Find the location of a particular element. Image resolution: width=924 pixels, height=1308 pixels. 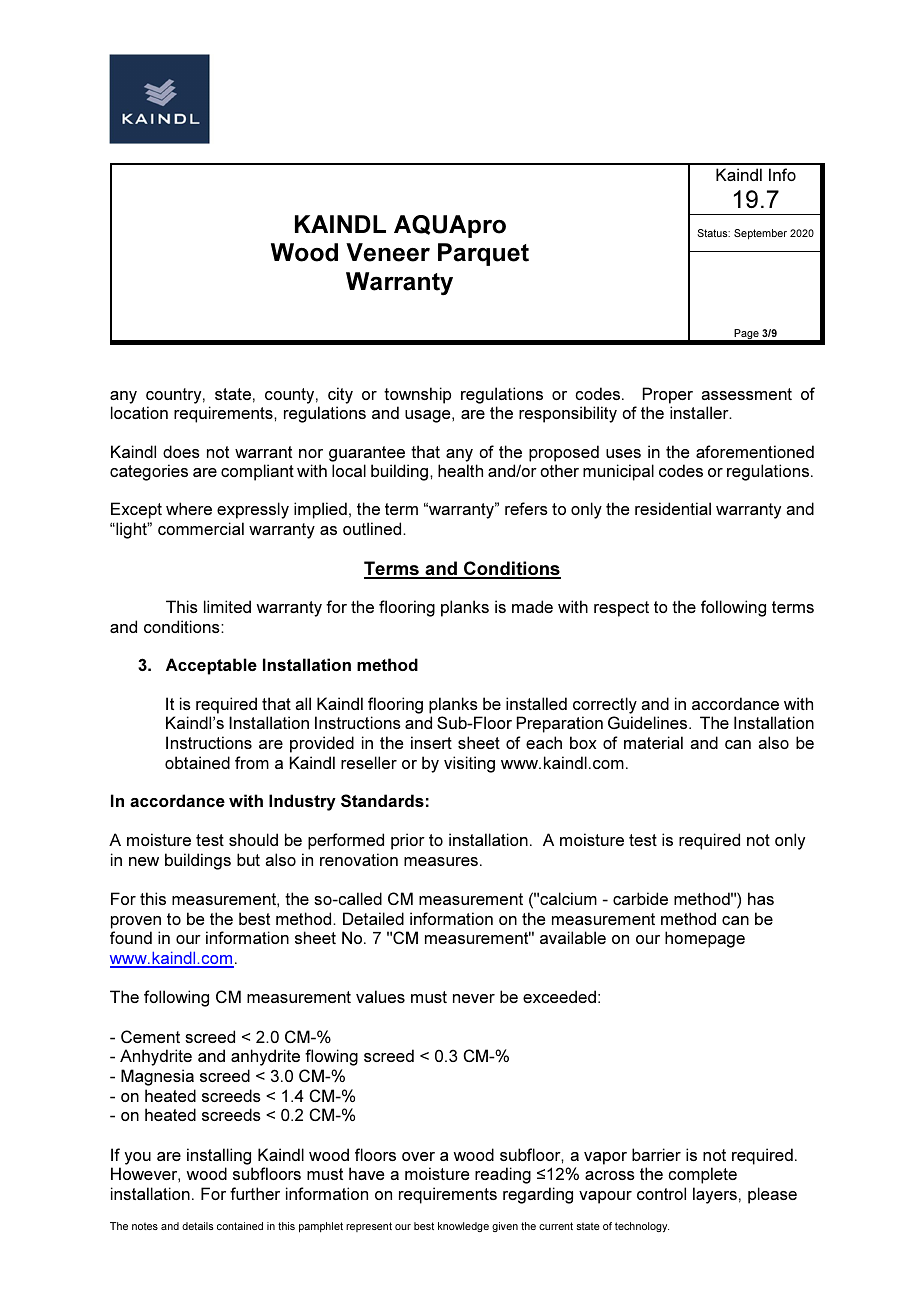

Veneer is located at coordinates (388, 252).
